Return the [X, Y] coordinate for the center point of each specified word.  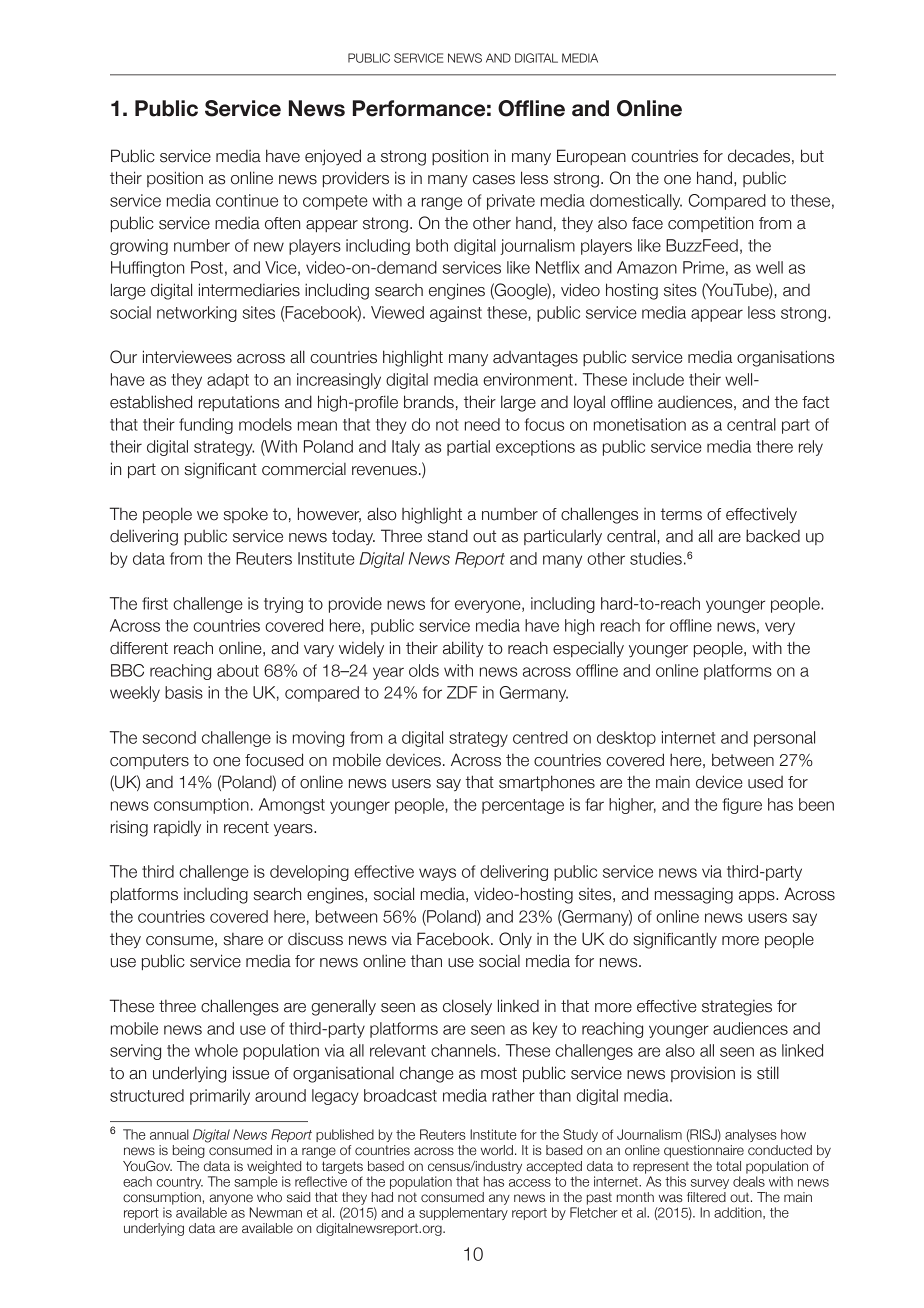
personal [784, 739]
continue [247, 200]
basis [184, 692]
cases [494, 180]
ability [463, 649]
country [180, 1183]
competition [710, 224]
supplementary [463, 1213]
